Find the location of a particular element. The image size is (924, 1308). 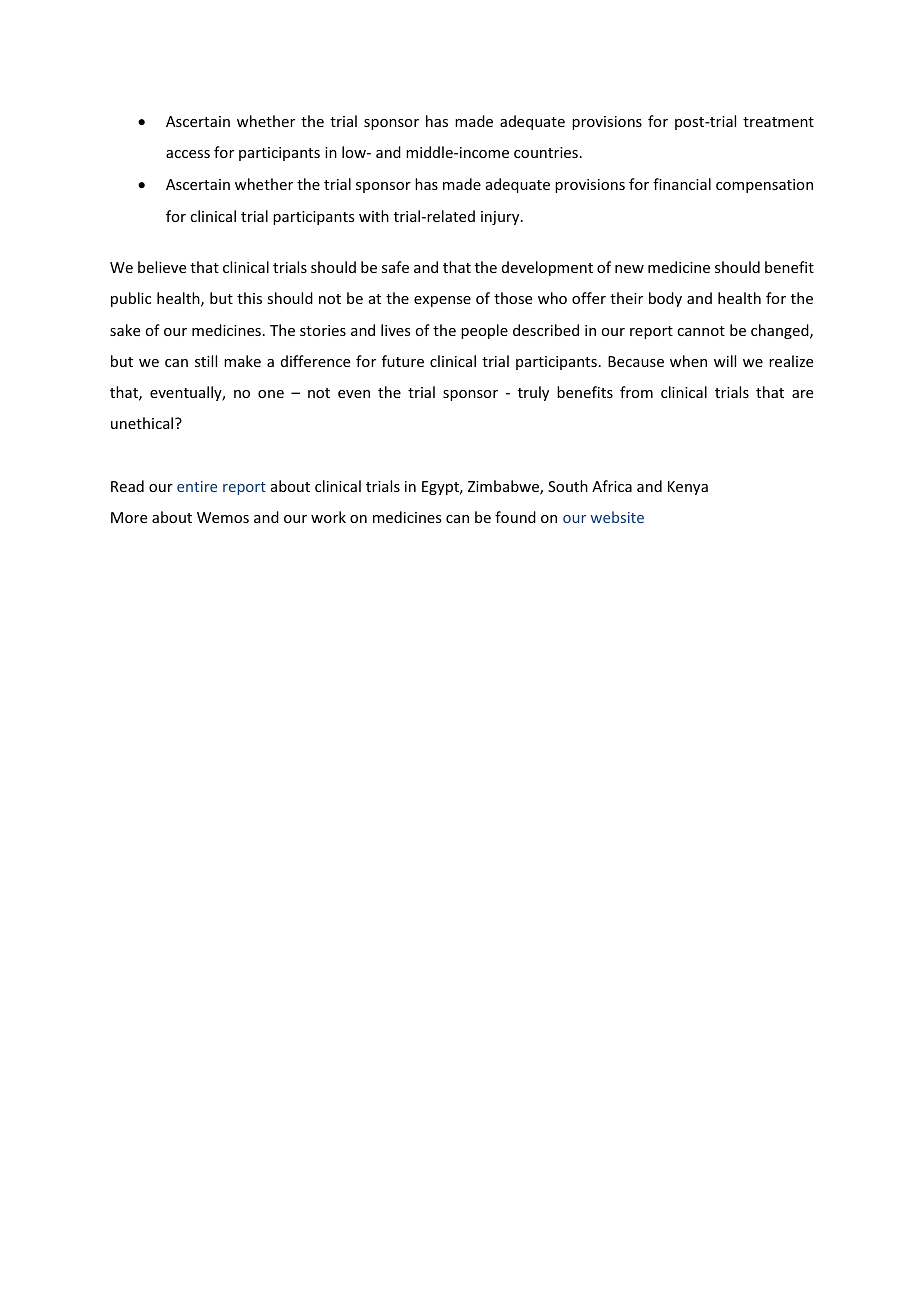

believe is located at coordinates (162, 267).
